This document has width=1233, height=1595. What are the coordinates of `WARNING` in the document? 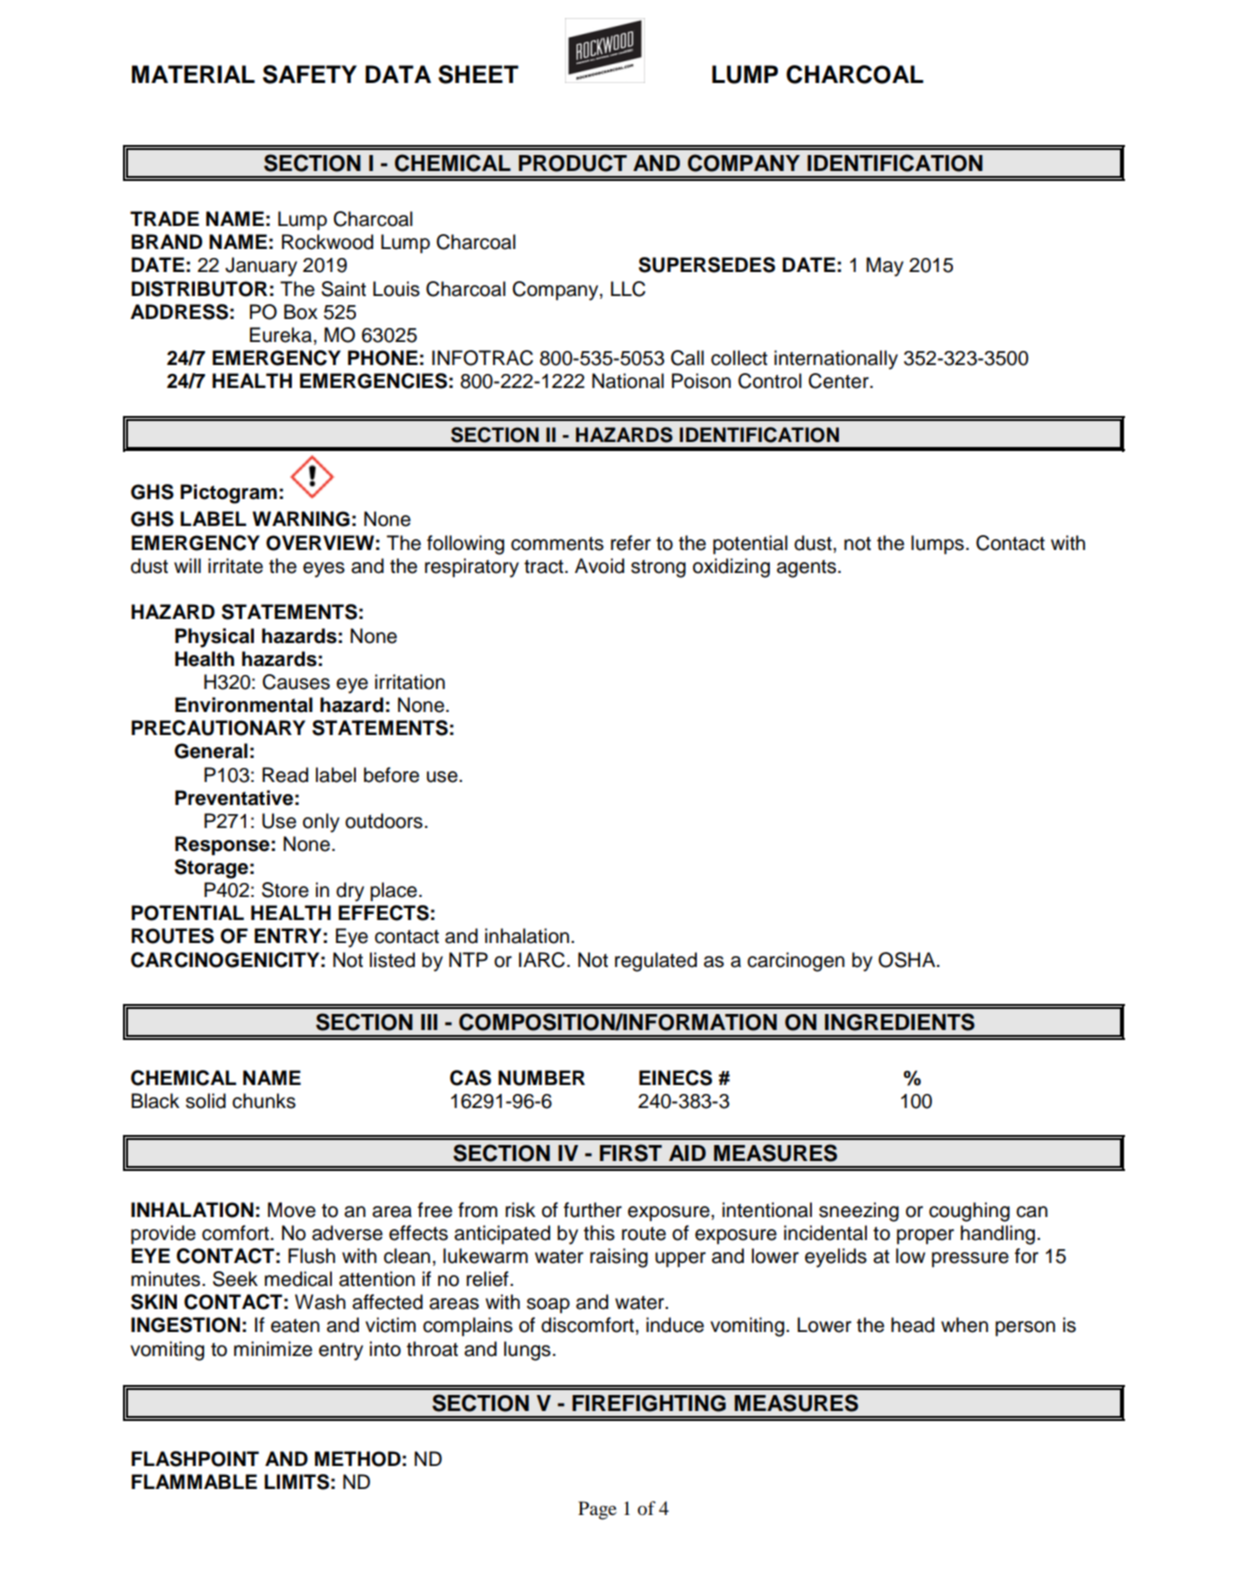 It's located at (301, 519).
